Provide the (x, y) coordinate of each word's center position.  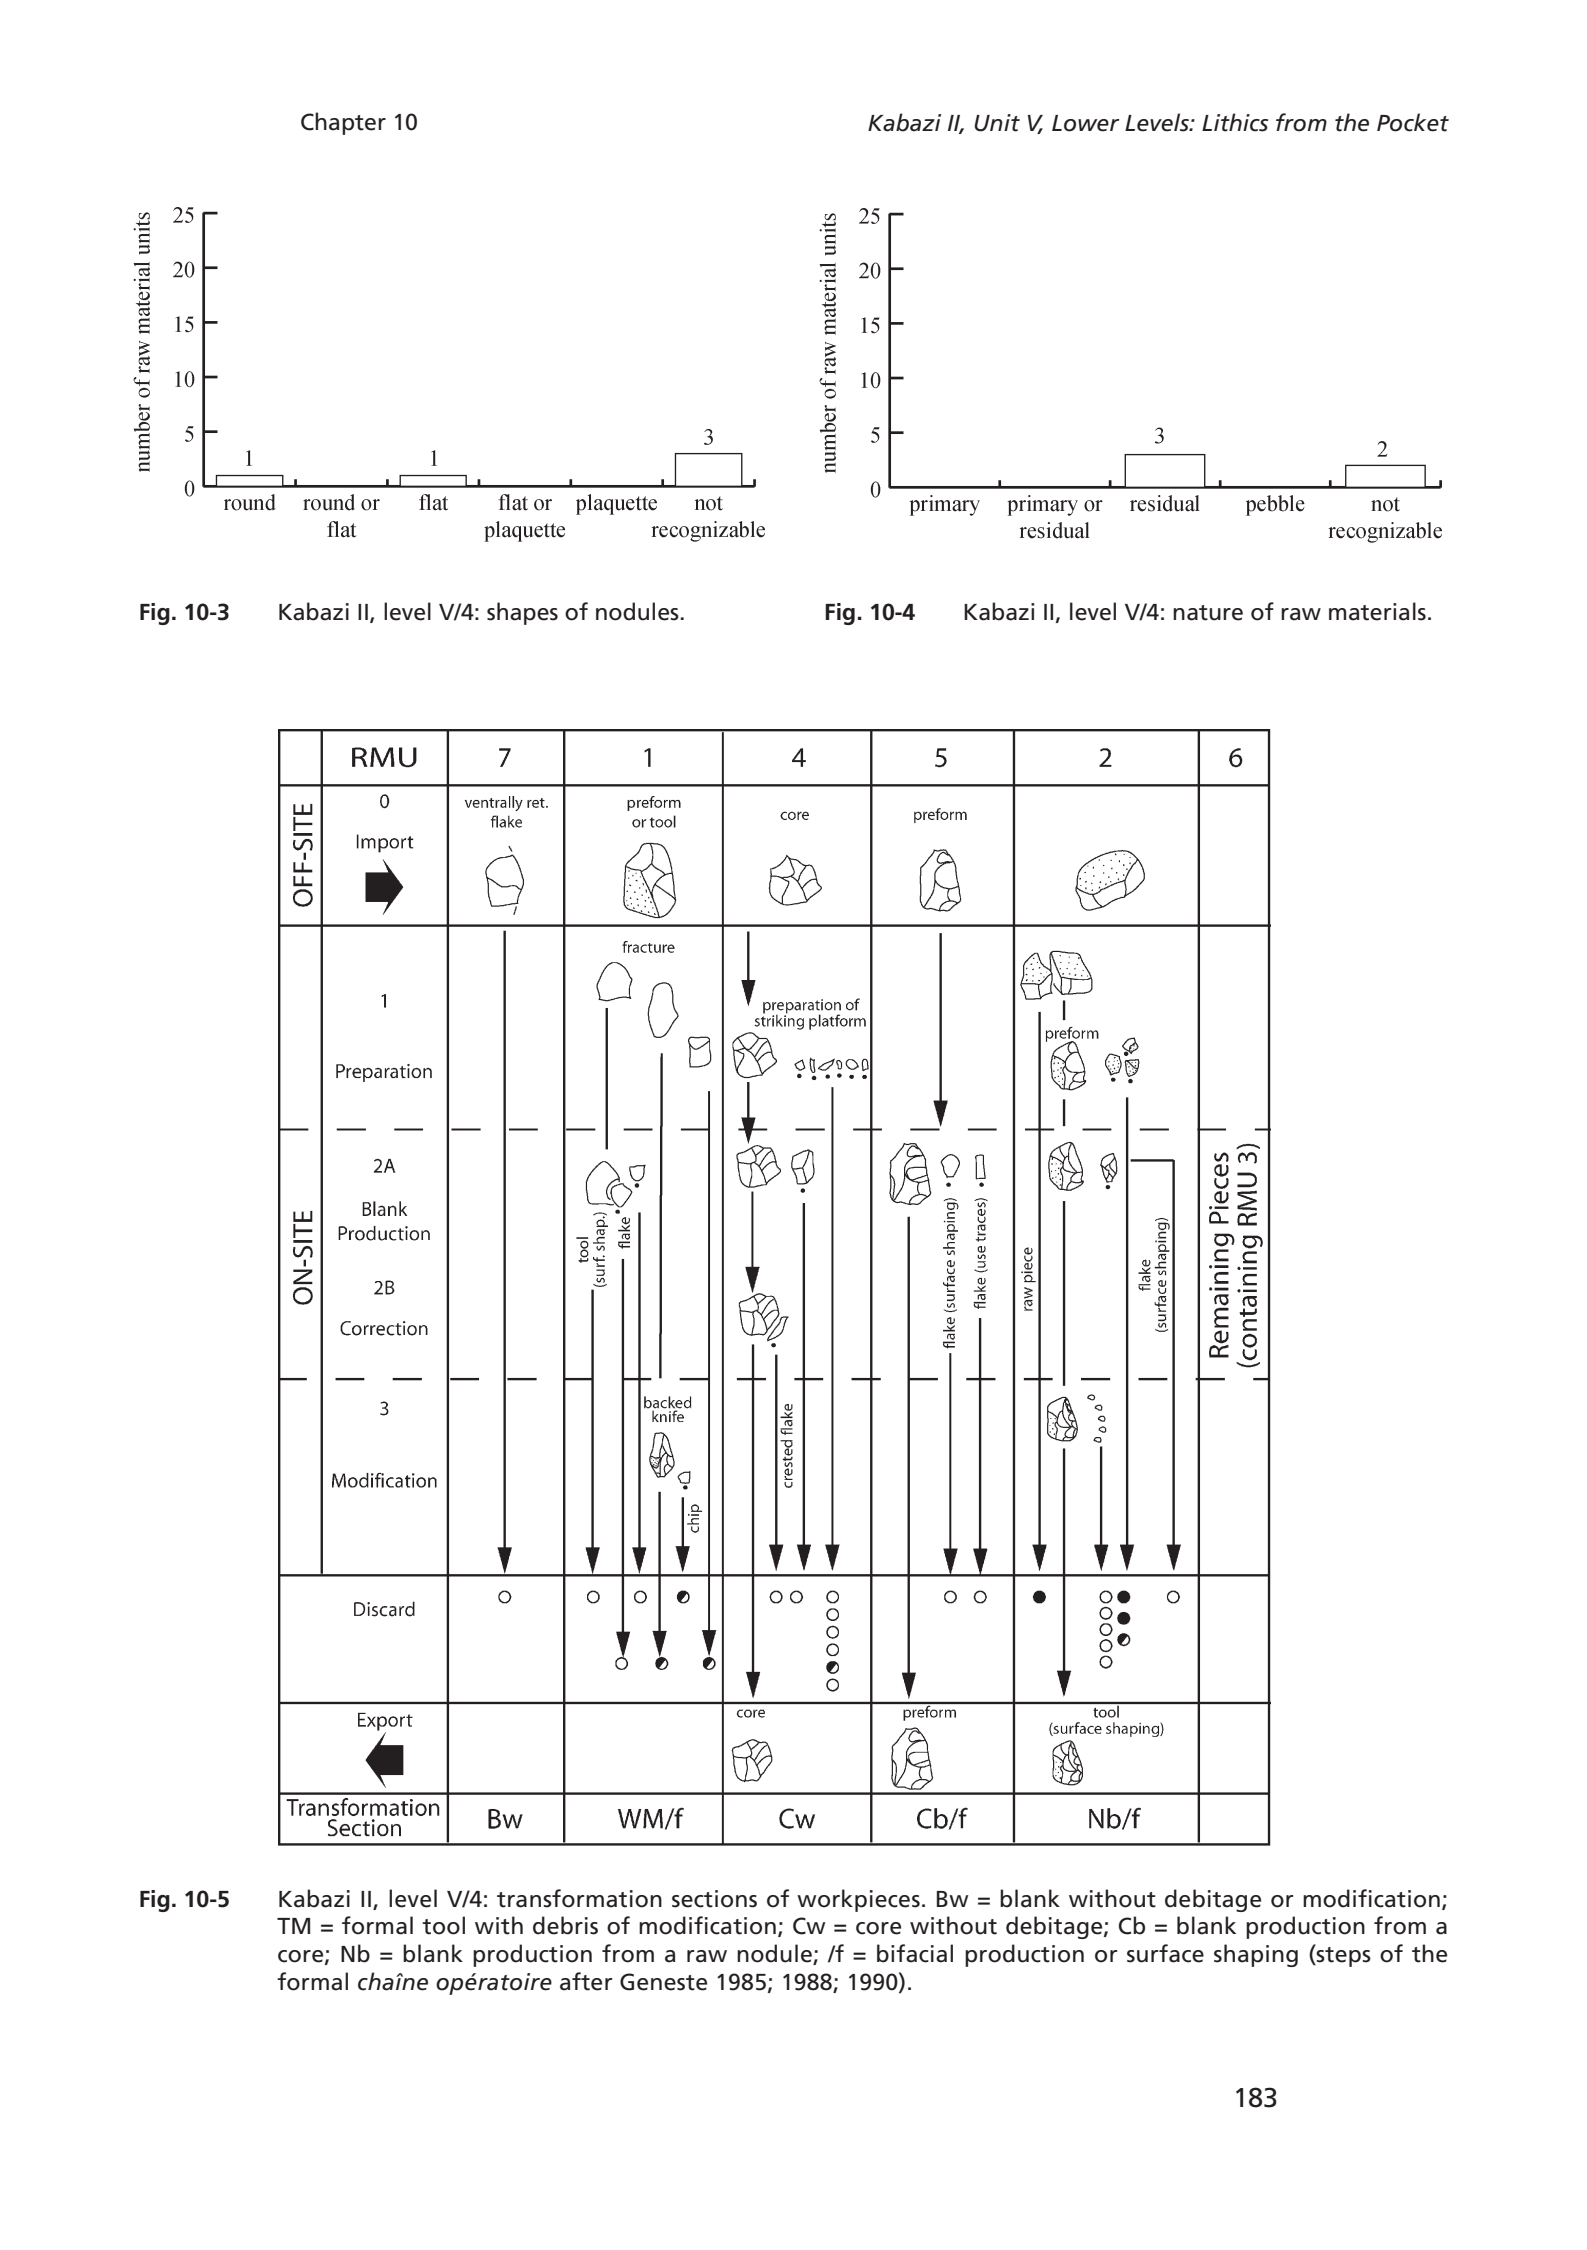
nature (1208, 613)
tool (443, 1925)
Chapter (343, 123)
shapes (522, 613)
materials (1377, 611)
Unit (997, 123)
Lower (1086, 123)
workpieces (858, 1900)
